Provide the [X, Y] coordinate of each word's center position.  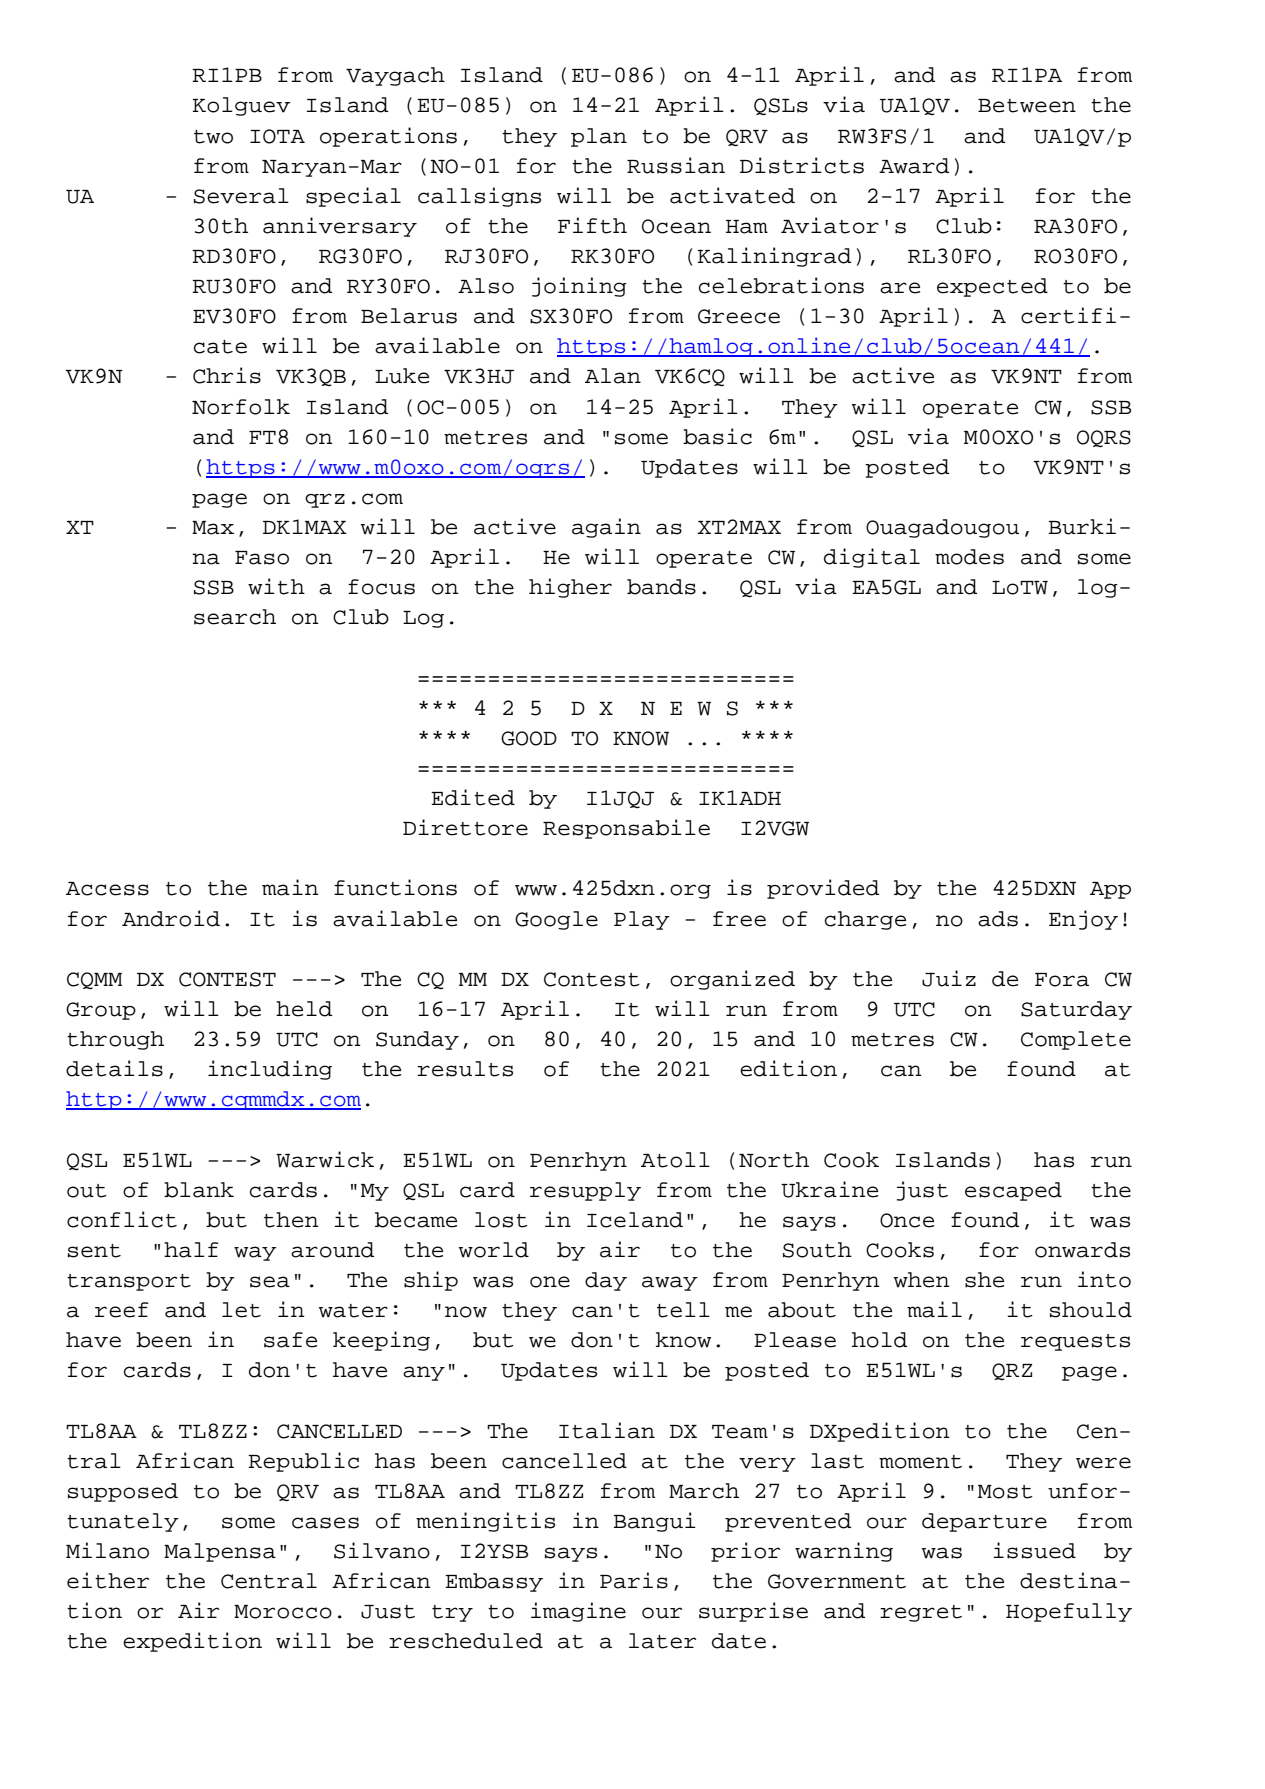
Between [1027, 106]
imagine [578, 1612]
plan [599, 137]
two [213, 137]
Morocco [283, 1612]
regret [921, 1613]
